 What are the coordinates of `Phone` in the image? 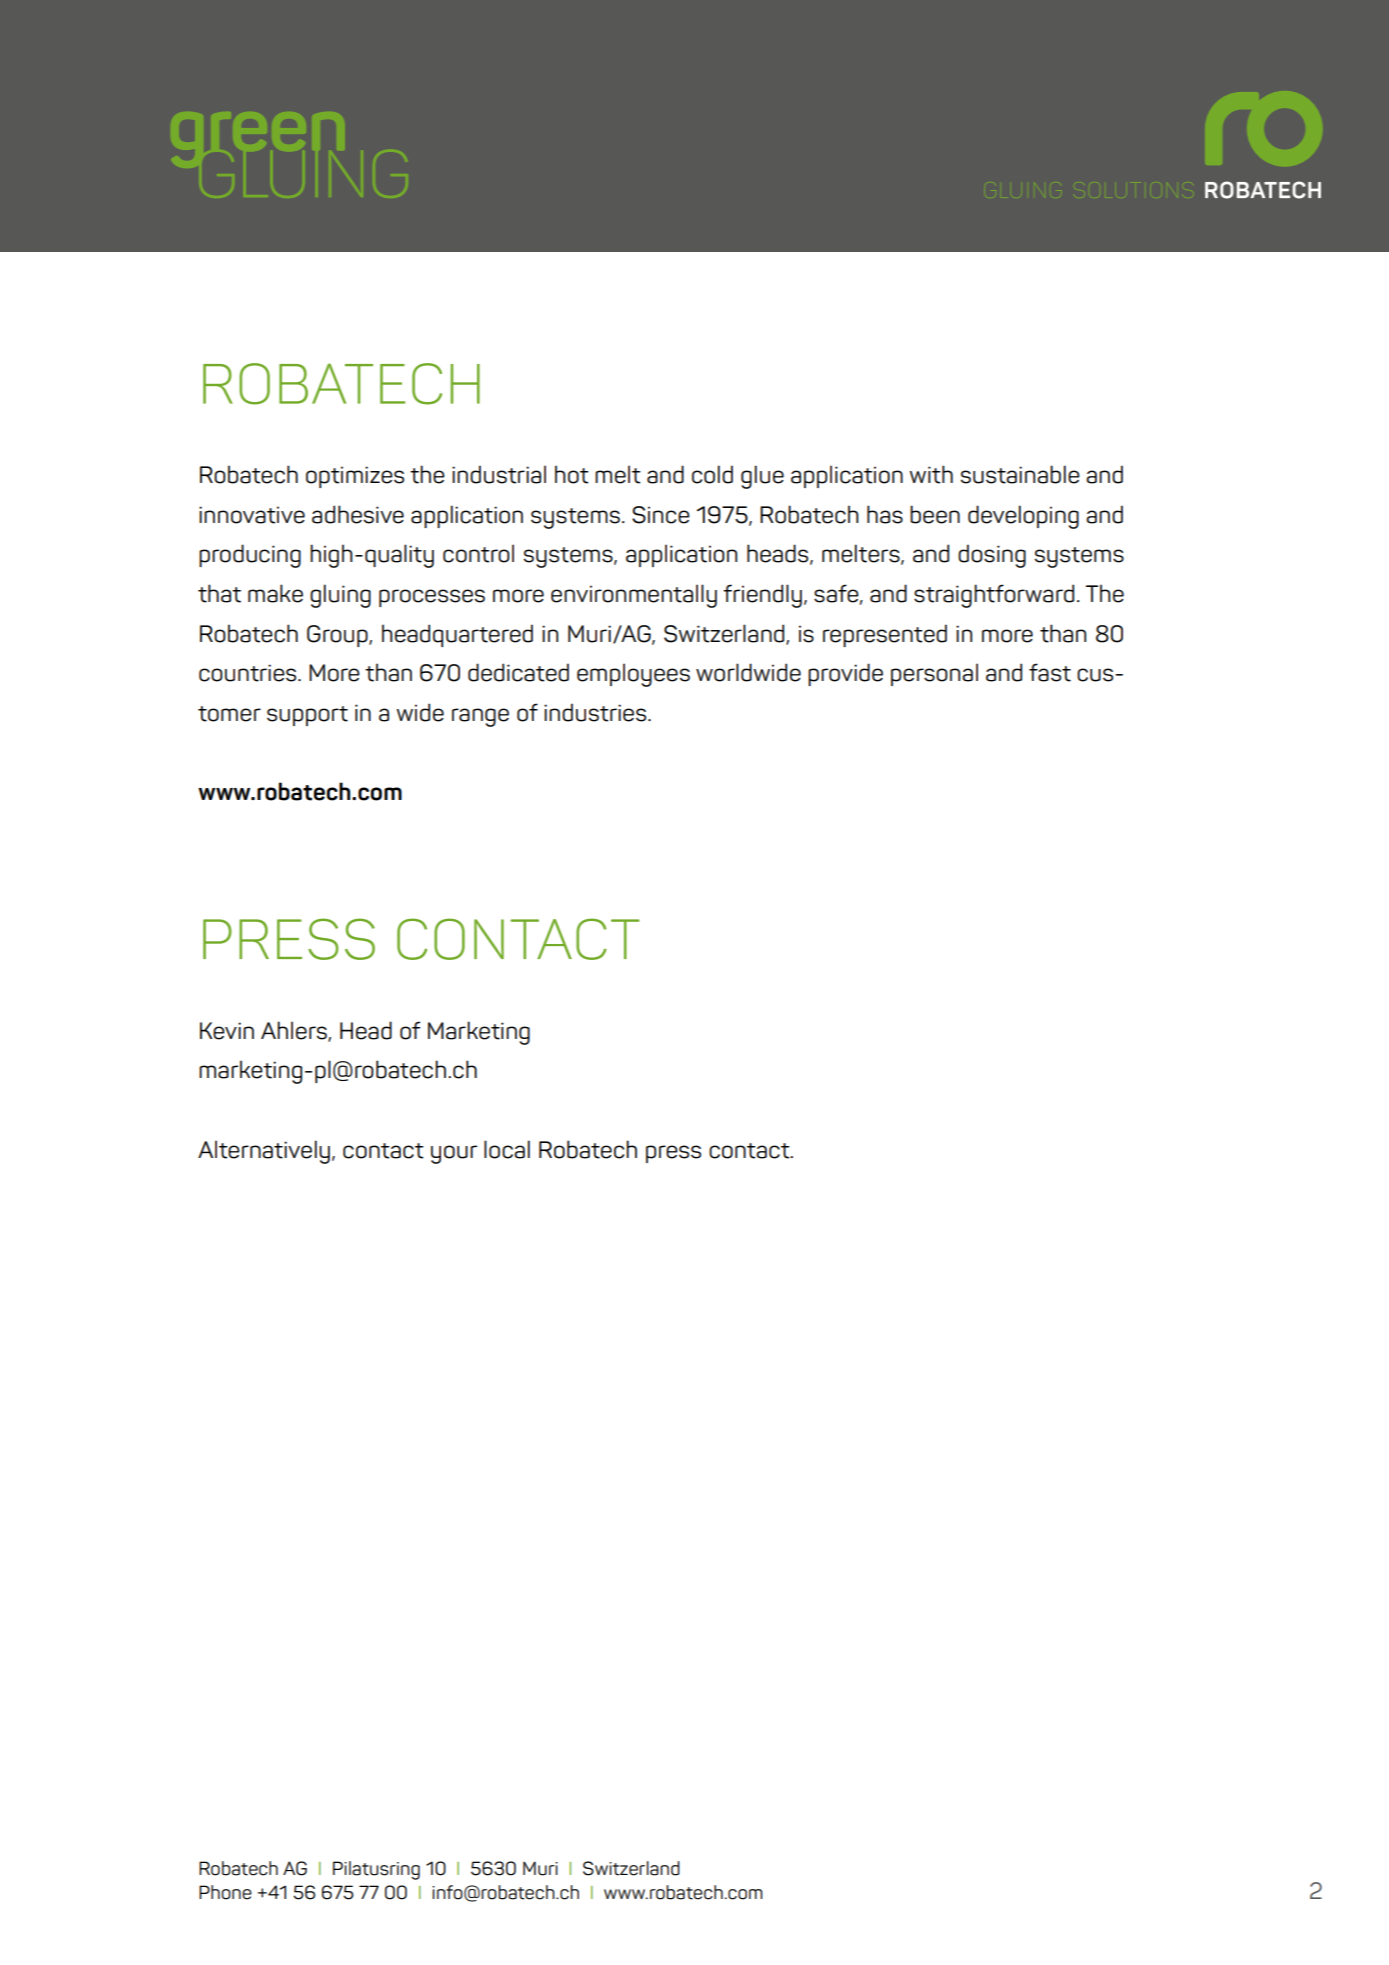 It's located at (225, 1892).
